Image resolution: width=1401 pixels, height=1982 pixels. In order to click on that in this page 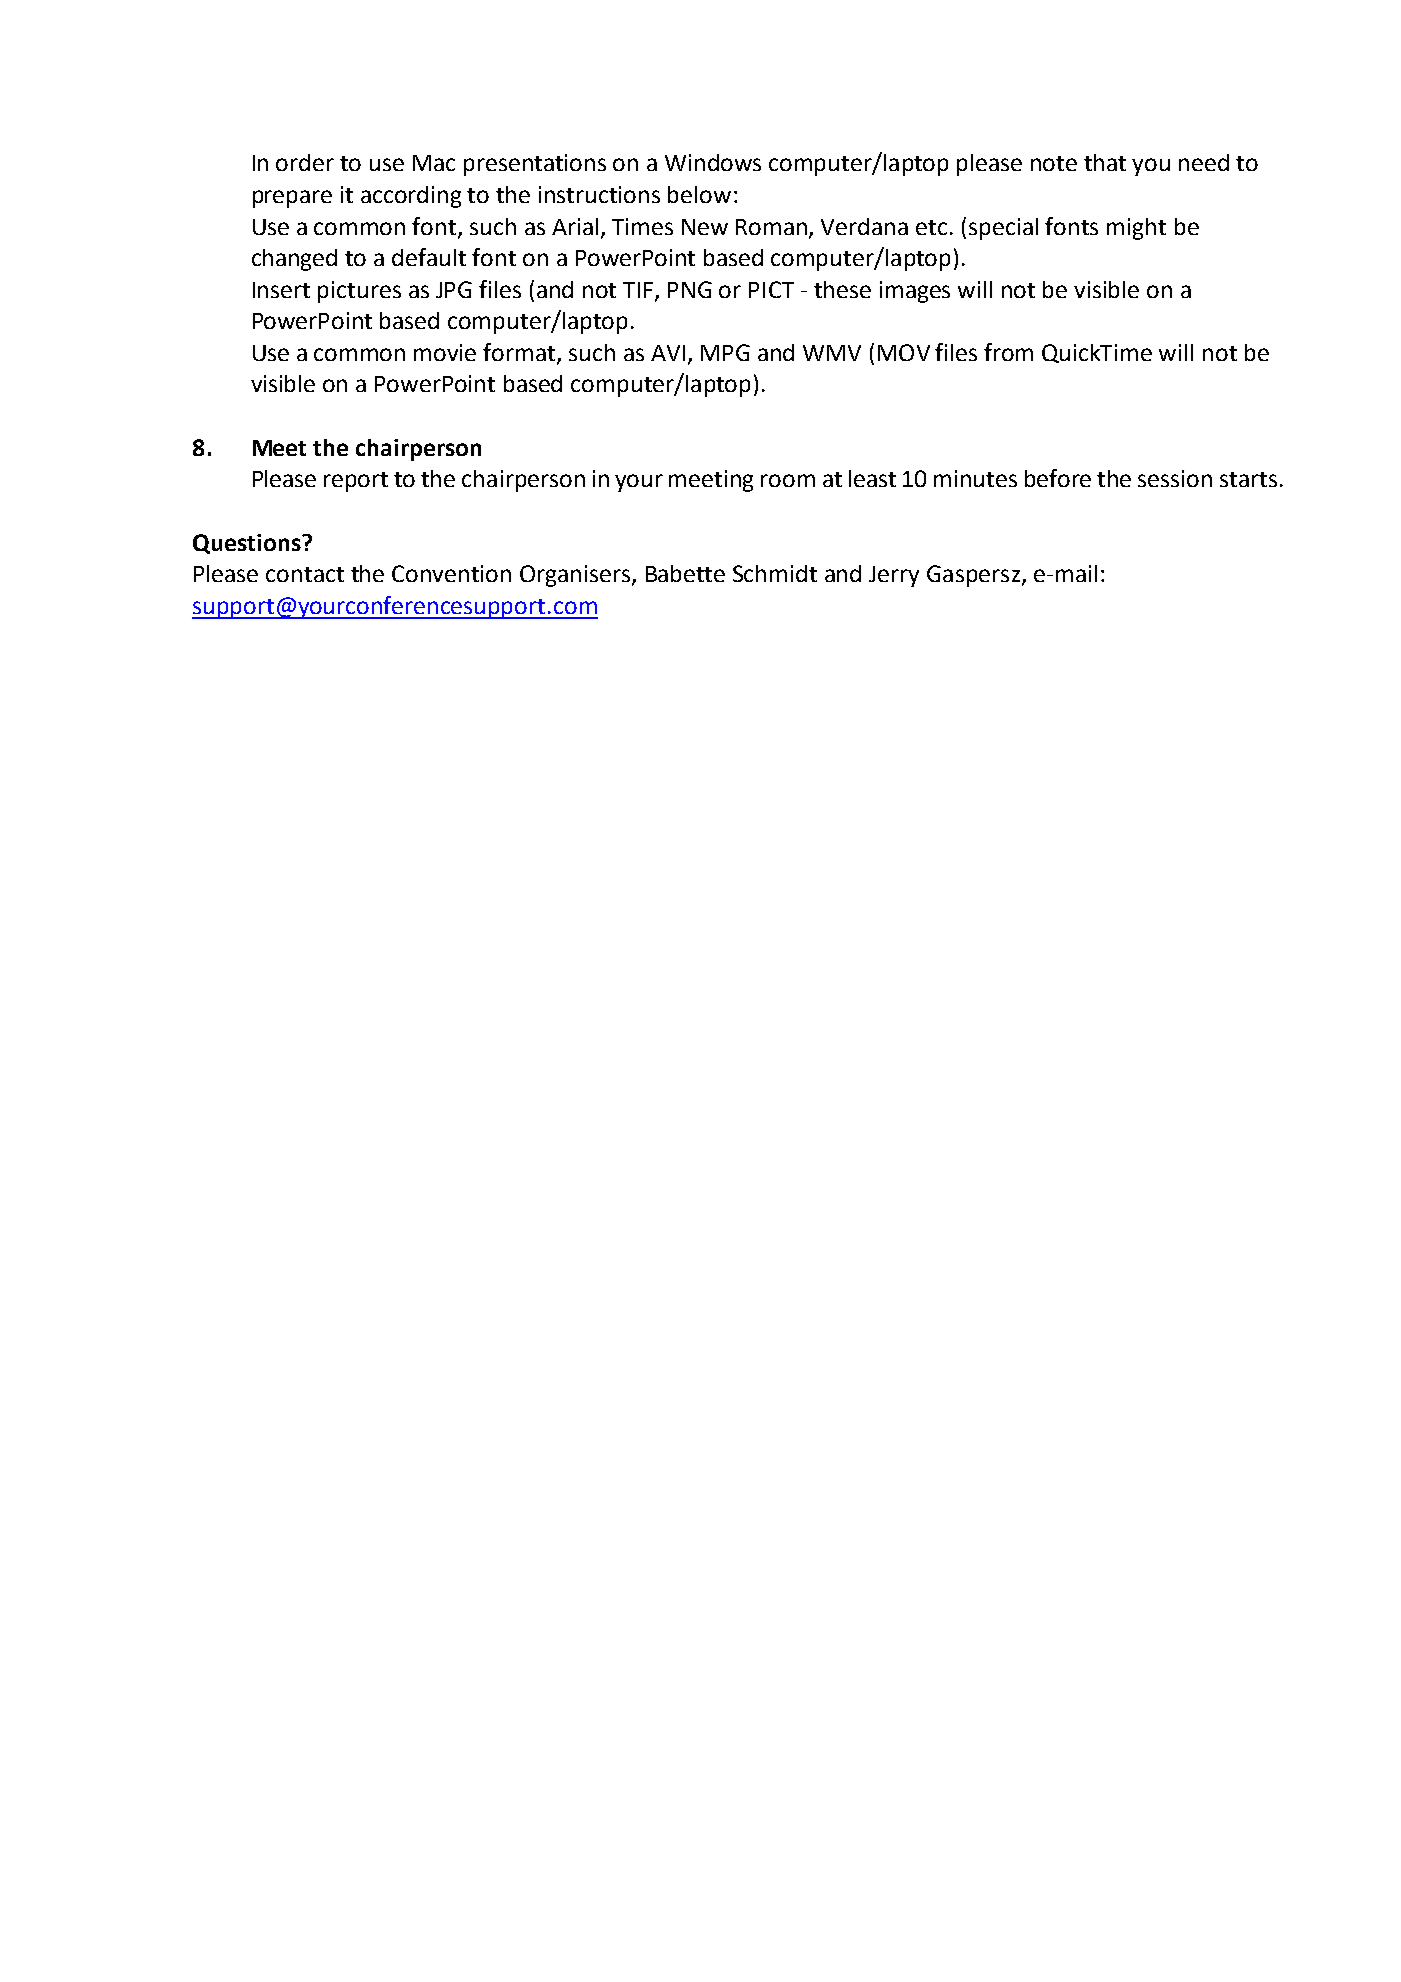, I will do `click(1105, 162)`.
